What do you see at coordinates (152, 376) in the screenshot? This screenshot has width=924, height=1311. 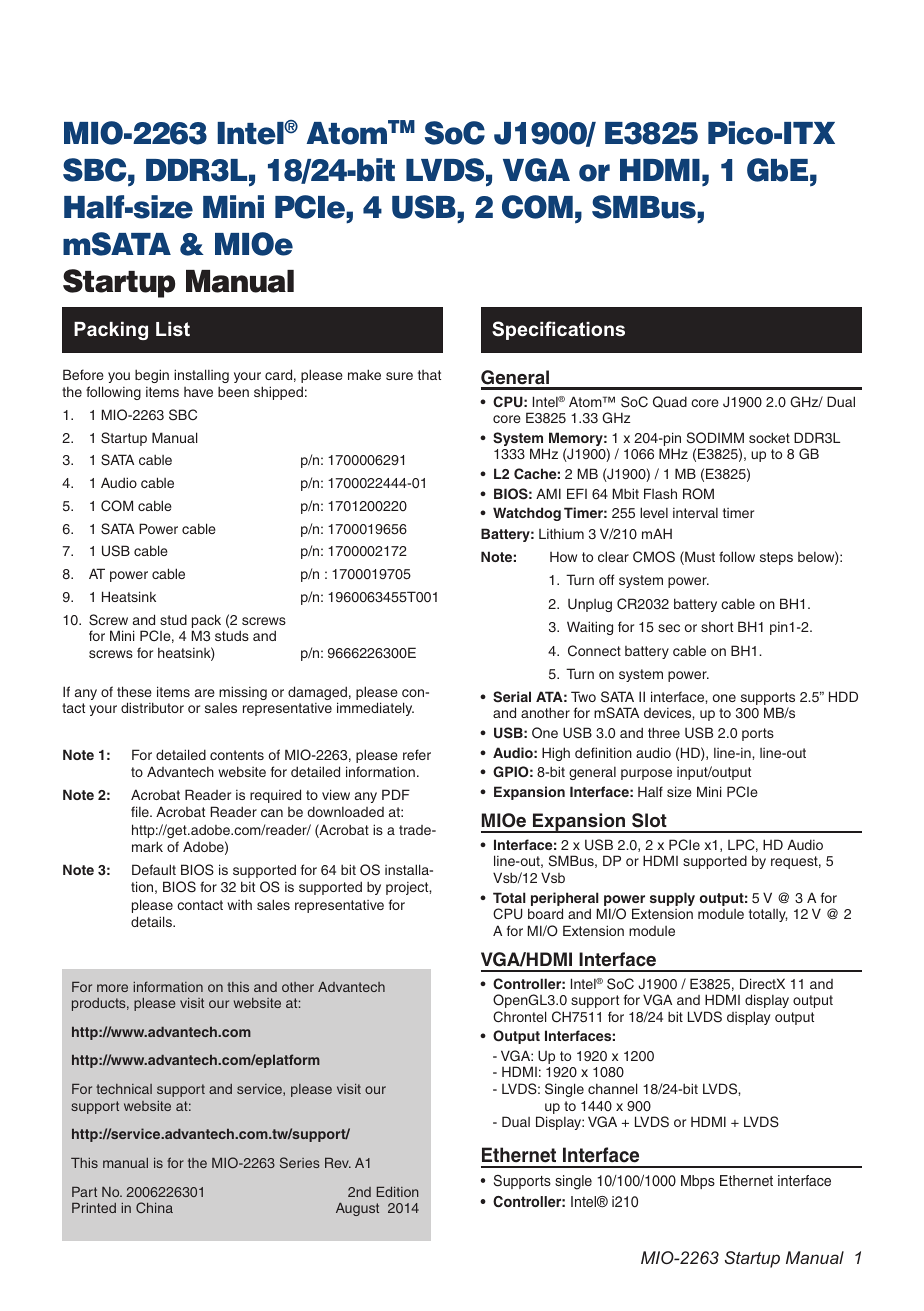 I see `begin` at bounding box center [152, 376].
